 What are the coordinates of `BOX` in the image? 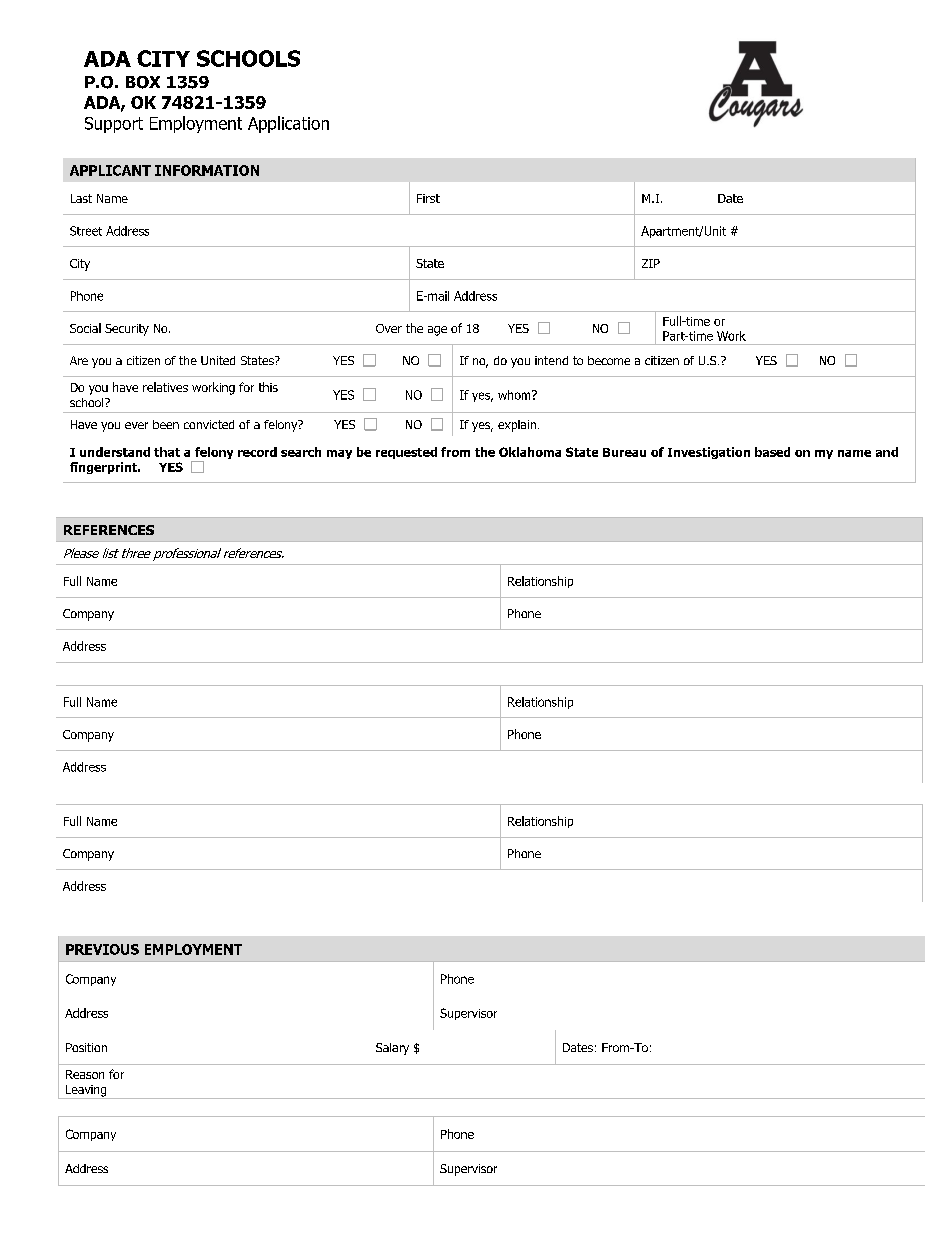 It's located at (143, 82).
